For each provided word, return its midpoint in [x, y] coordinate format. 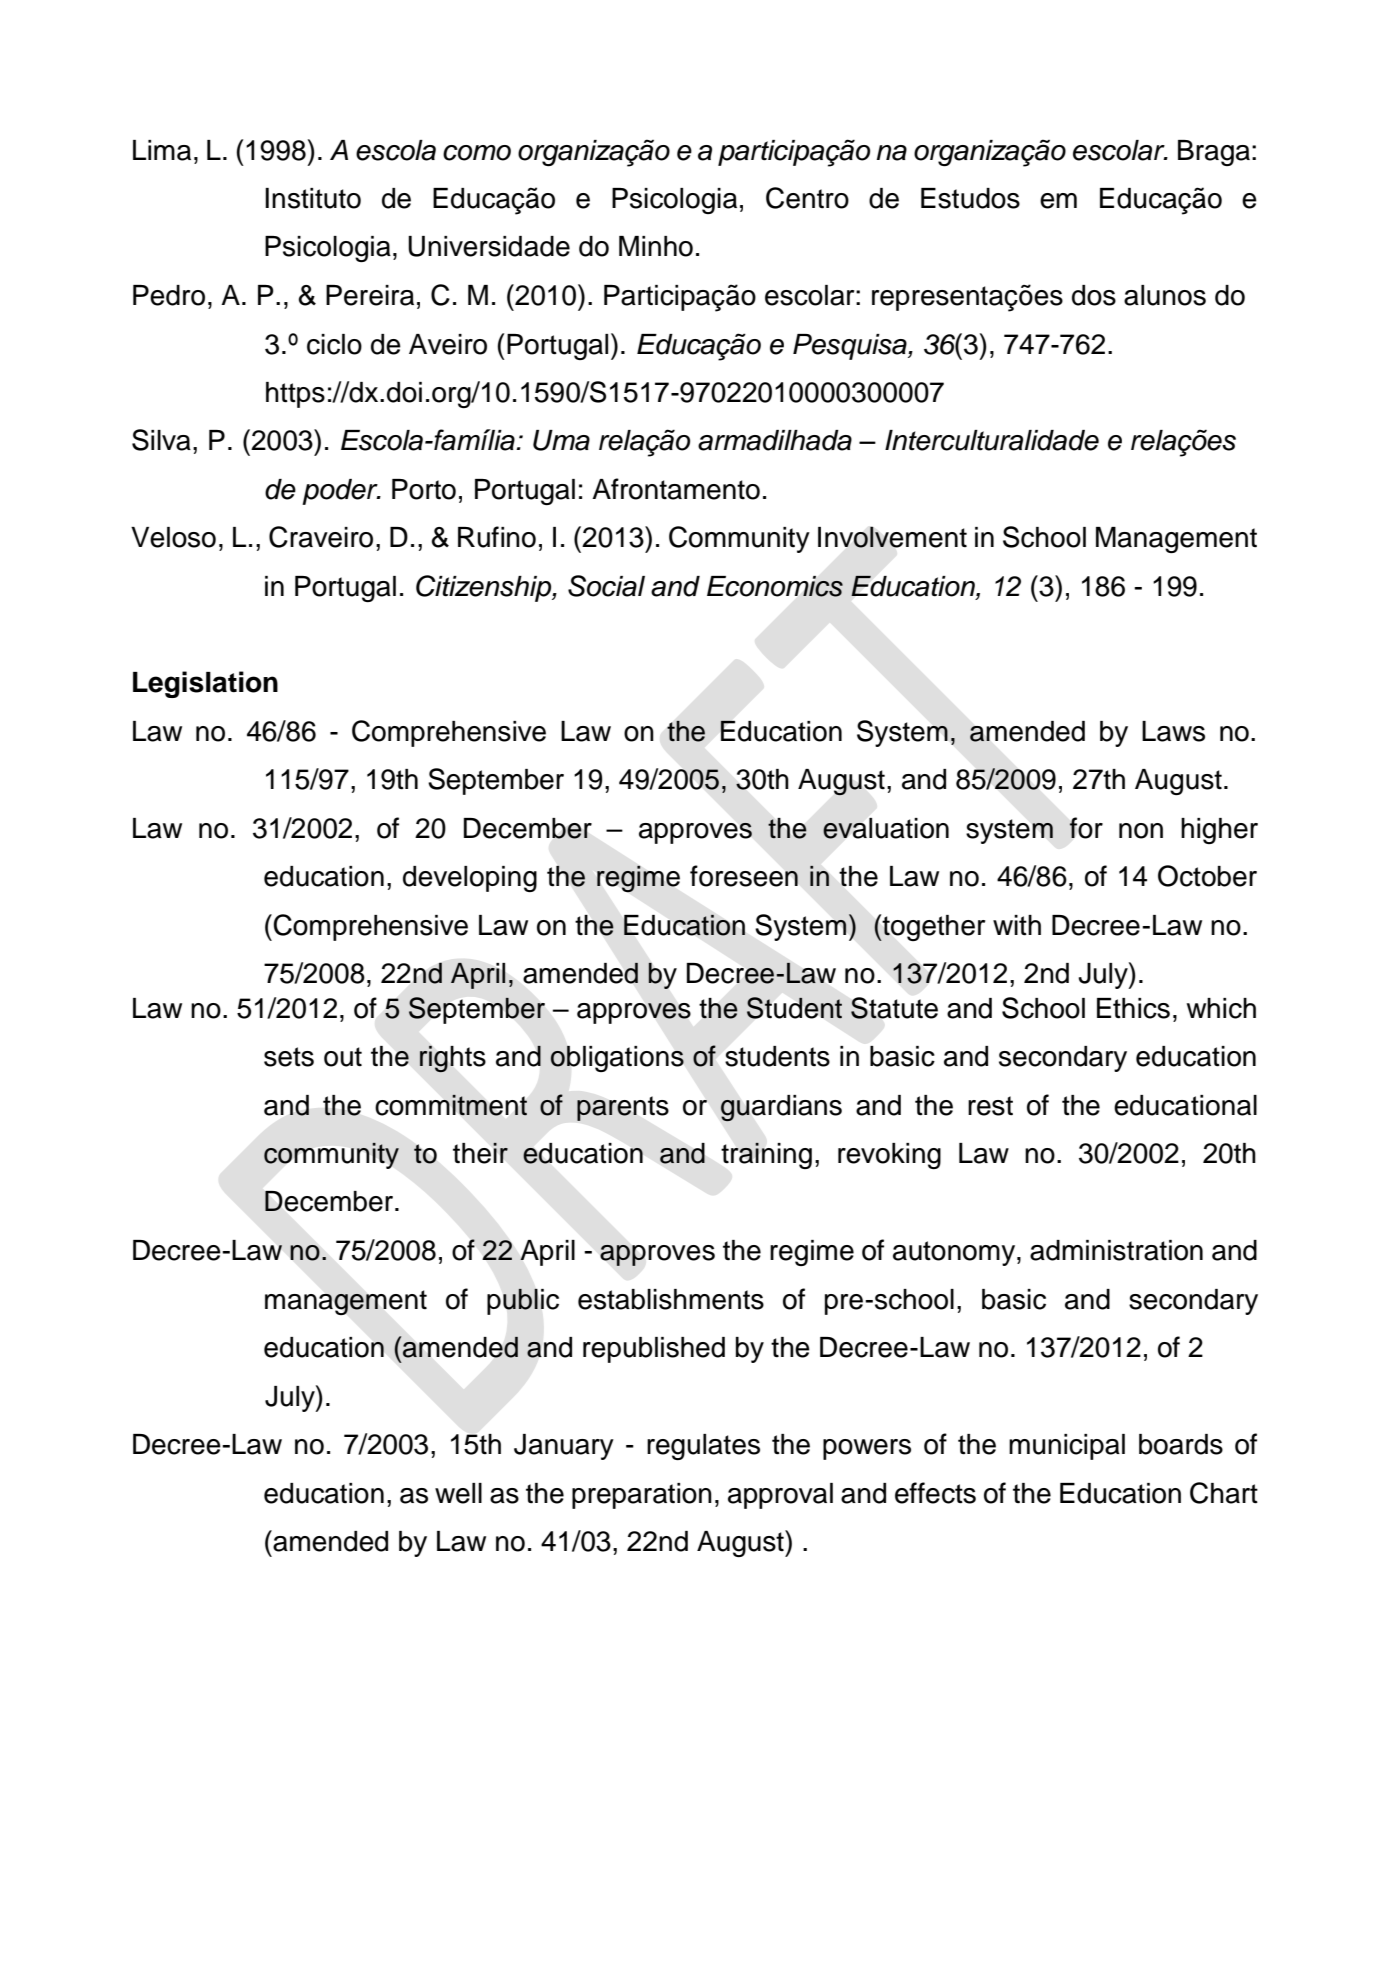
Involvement [892, 537]
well [458, 1493]
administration [1116, 1250]
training [766, 1155]
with [1017, 925]
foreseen [744, 876]
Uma [561, 440]
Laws [1173, 731]
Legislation [205, 684]
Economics [775, 586]
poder [341, 492]
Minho [656, 246]
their [480, 1153]
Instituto [313, 198]
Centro [807, 198]
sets [289, 1057]
